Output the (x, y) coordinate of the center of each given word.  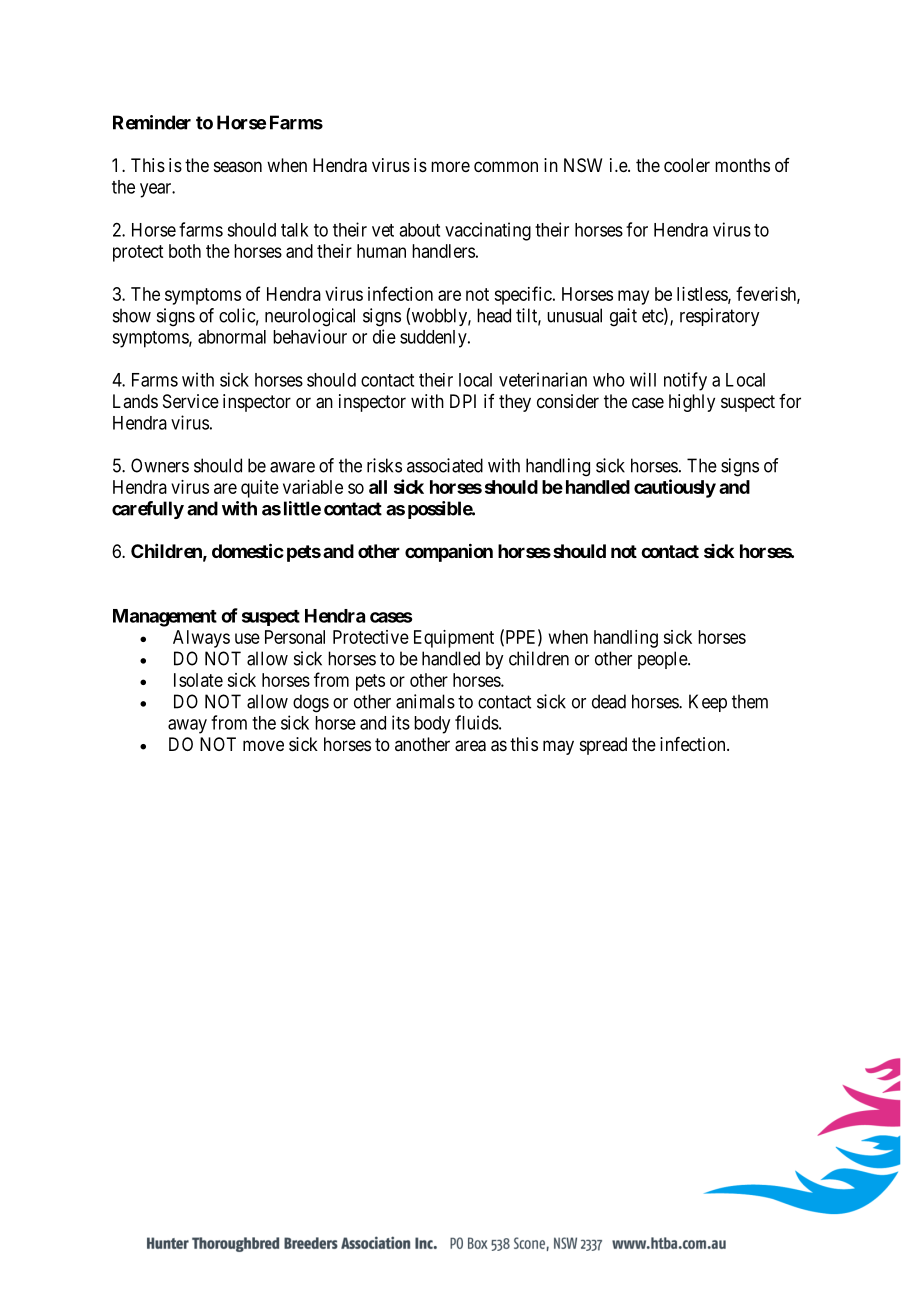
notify (685, 381)
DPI (463, 401)
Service (191, 401)
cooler (687, 165)
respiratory (719, 317)
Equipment (454, 639)
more (450, 166)
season (238, 166)
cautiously (675, 488)
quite (260, 489)
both (185, 251)
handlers (443, 251)
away (187, 726)
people (663, 660)
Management (165, 618)
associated (445, 465)
